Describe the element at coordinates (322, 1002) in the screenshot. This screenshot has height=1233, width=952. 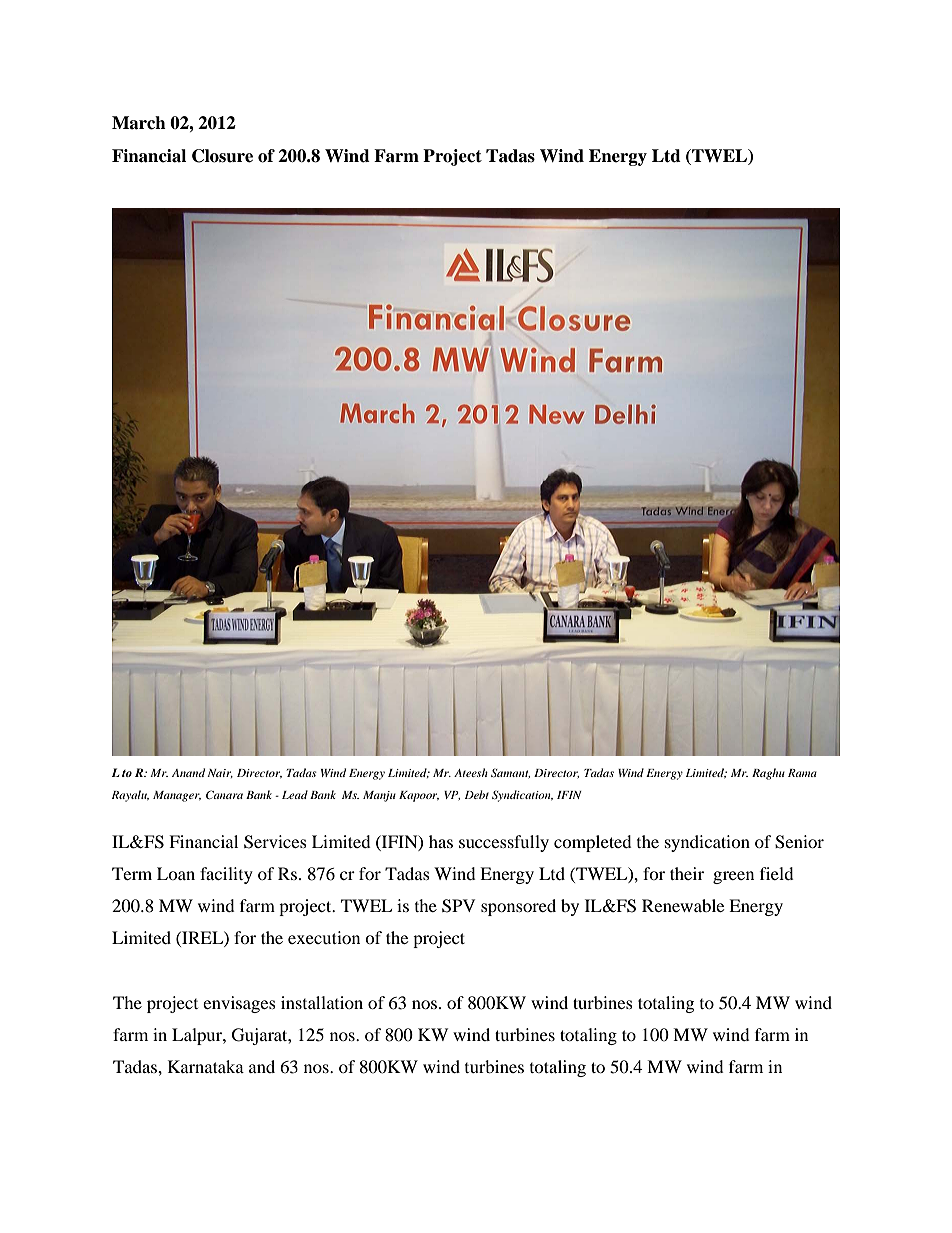
I see `installation` at that location.
